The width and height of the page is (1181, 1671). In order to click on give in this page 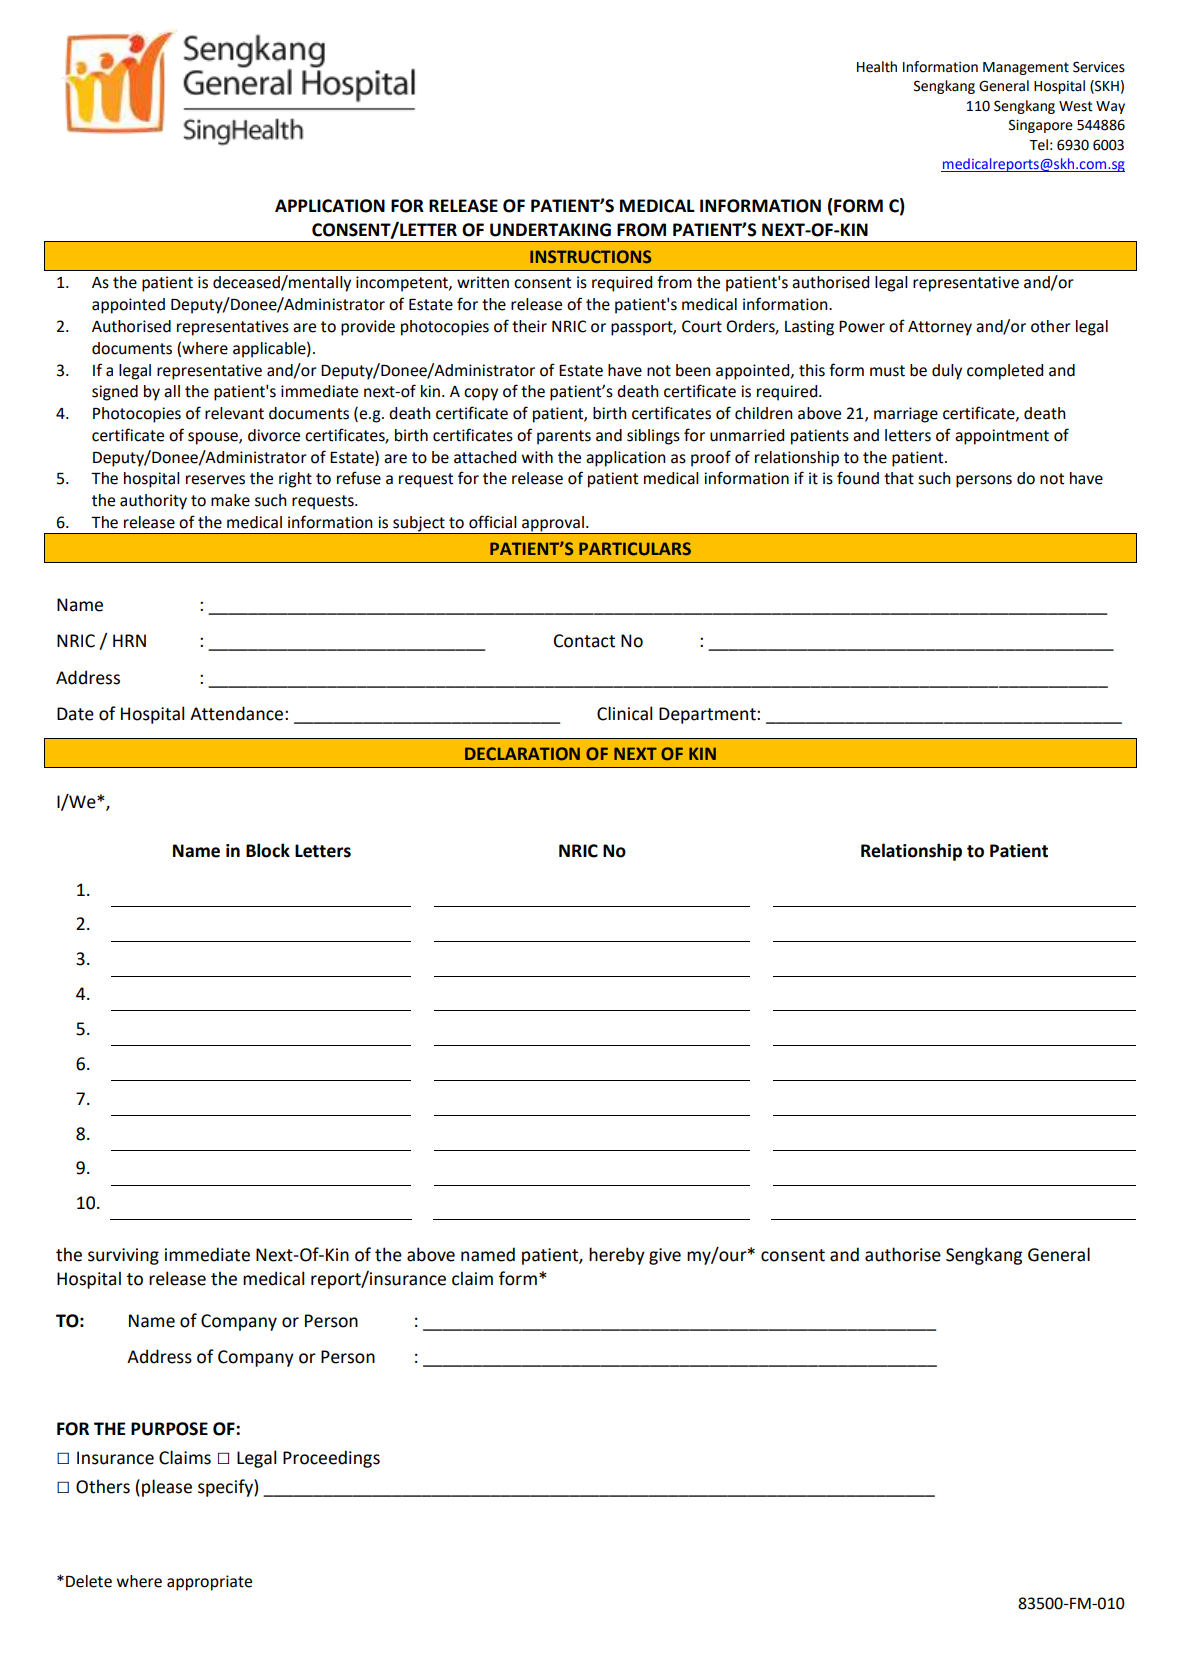, I will do `click(665, 1256)`.
